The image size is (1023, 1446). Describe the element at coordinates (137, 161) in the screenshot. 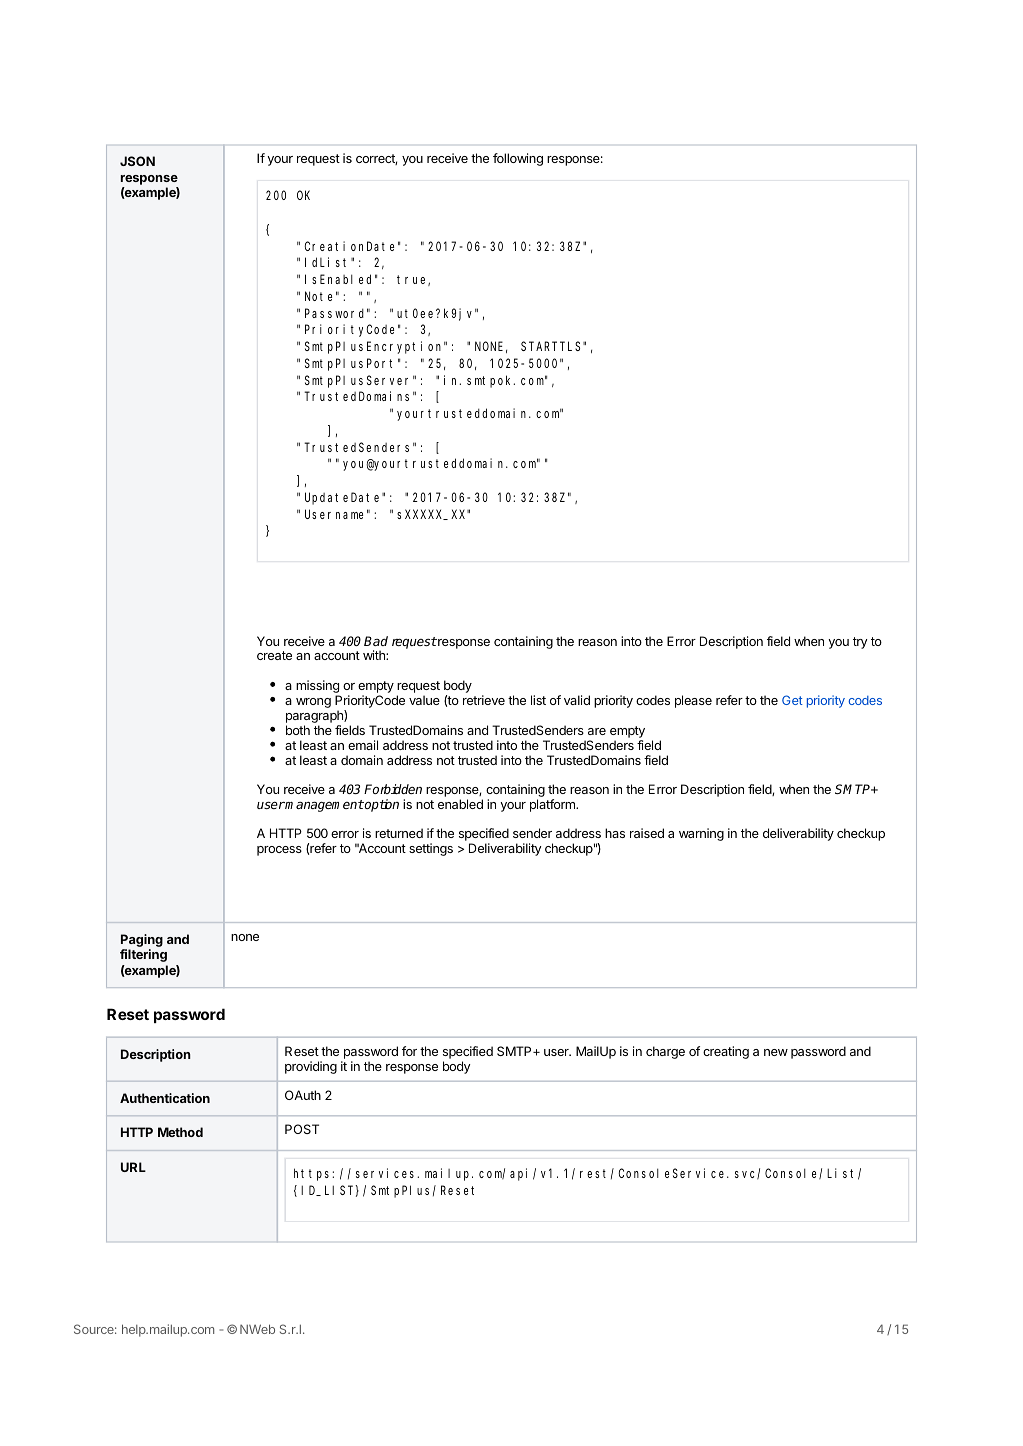

I see `JSON` at that location.
